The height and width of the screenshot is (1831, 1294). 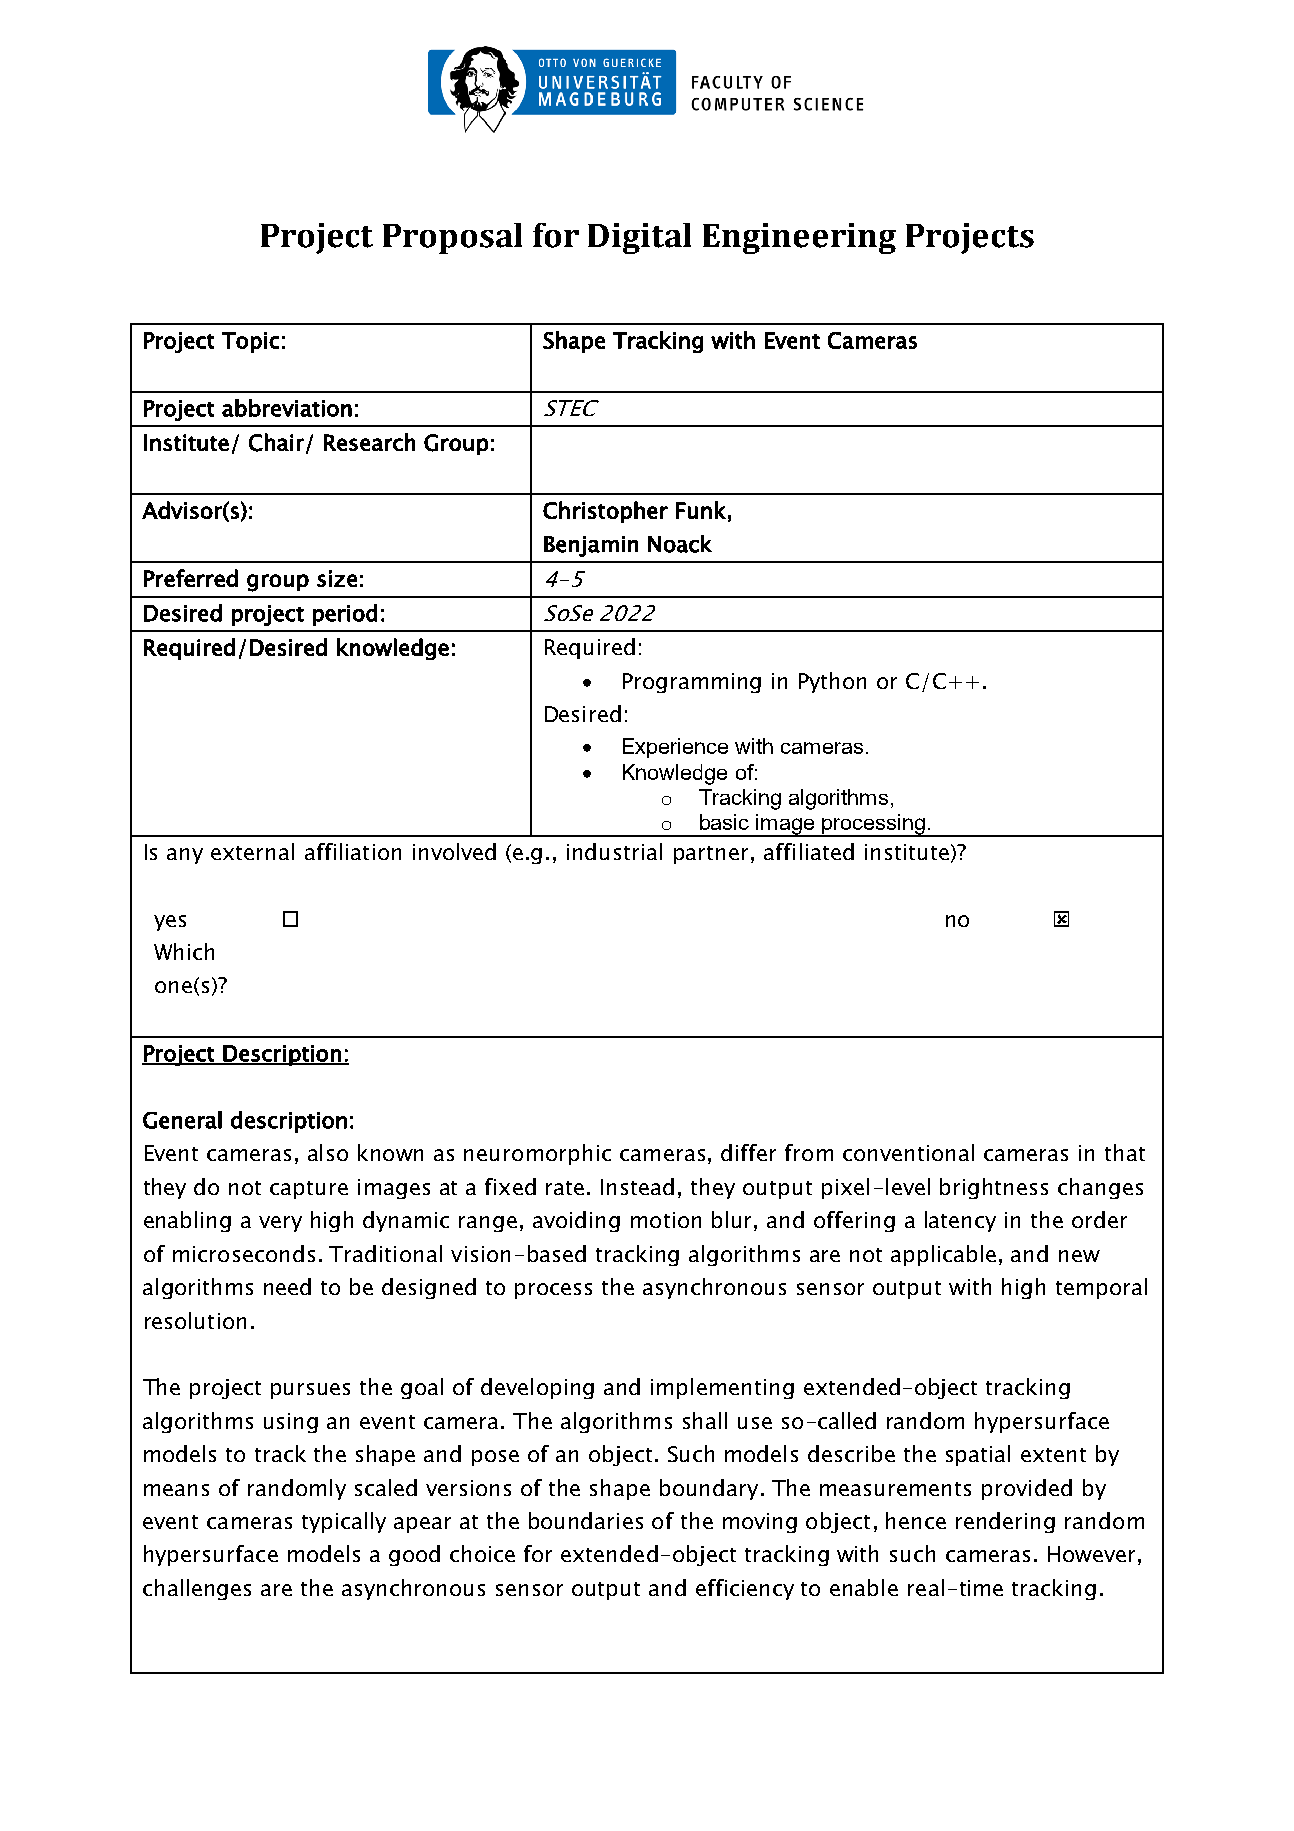 What do you see at coordinates (832, 682) in the screenshot?
I see `Python` at bounding box center [832, 682].
